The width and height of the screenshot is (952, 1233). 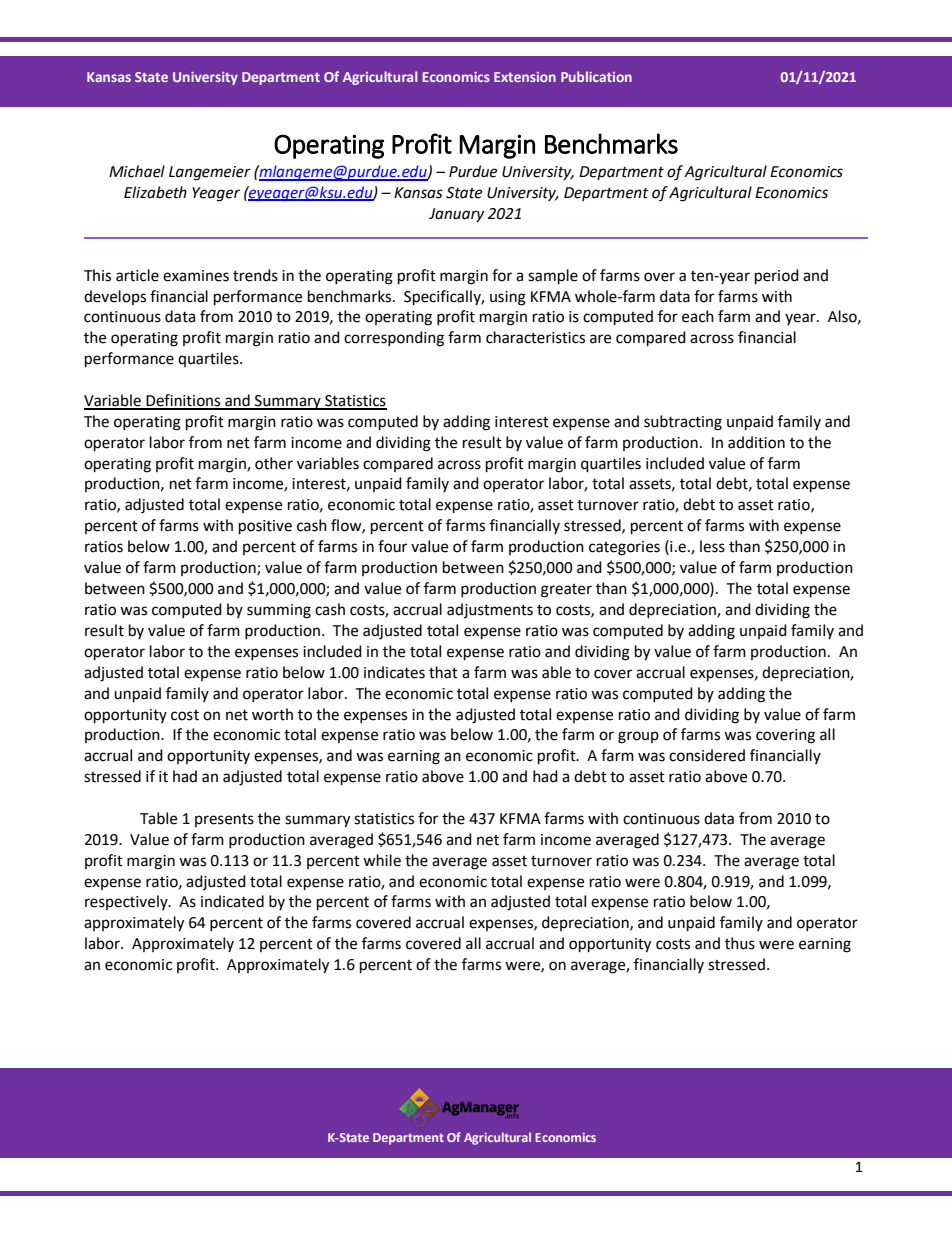 I want to click on less, so click(x=712, y=546).
